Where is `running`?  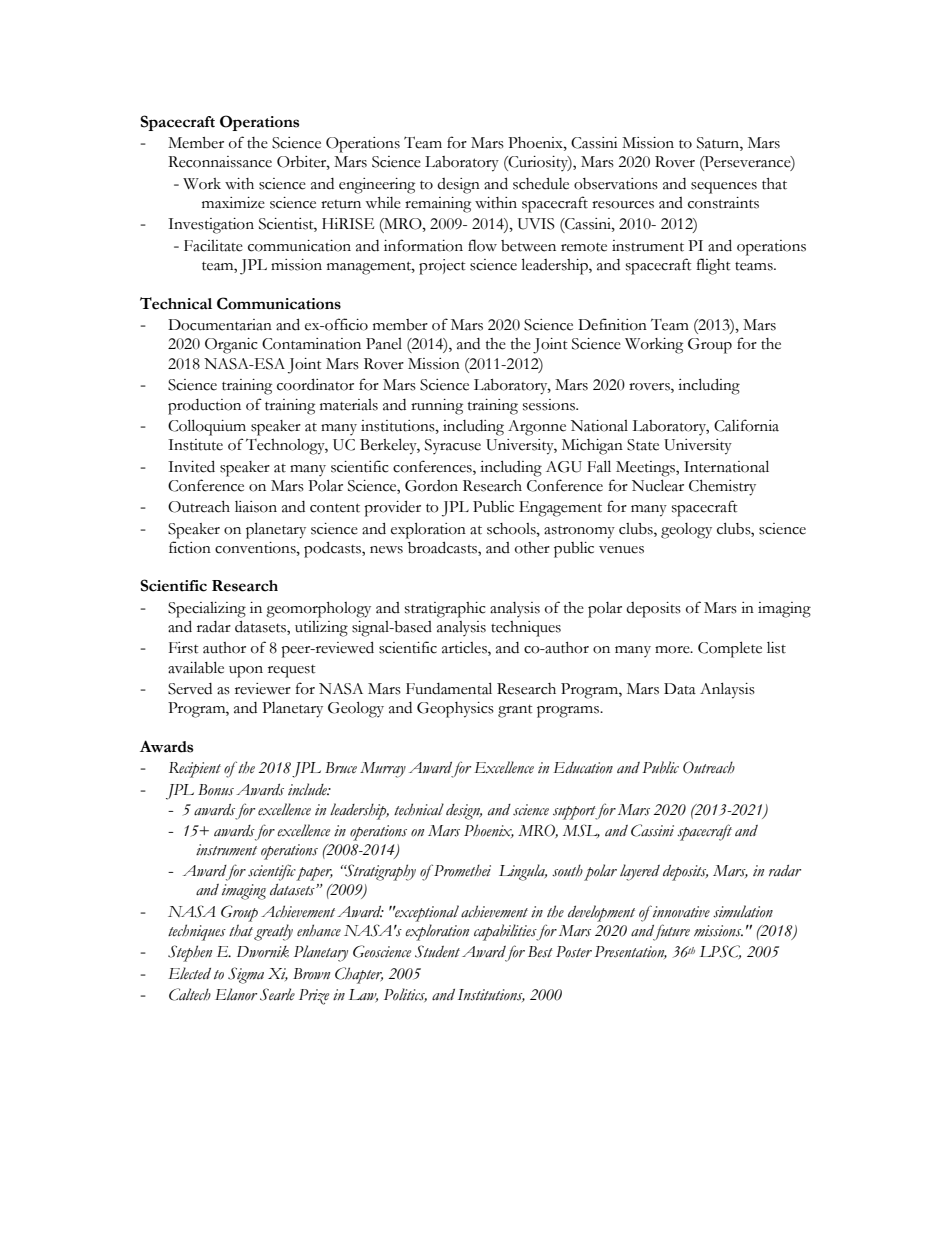 running is located at coordinates (437, 407).
